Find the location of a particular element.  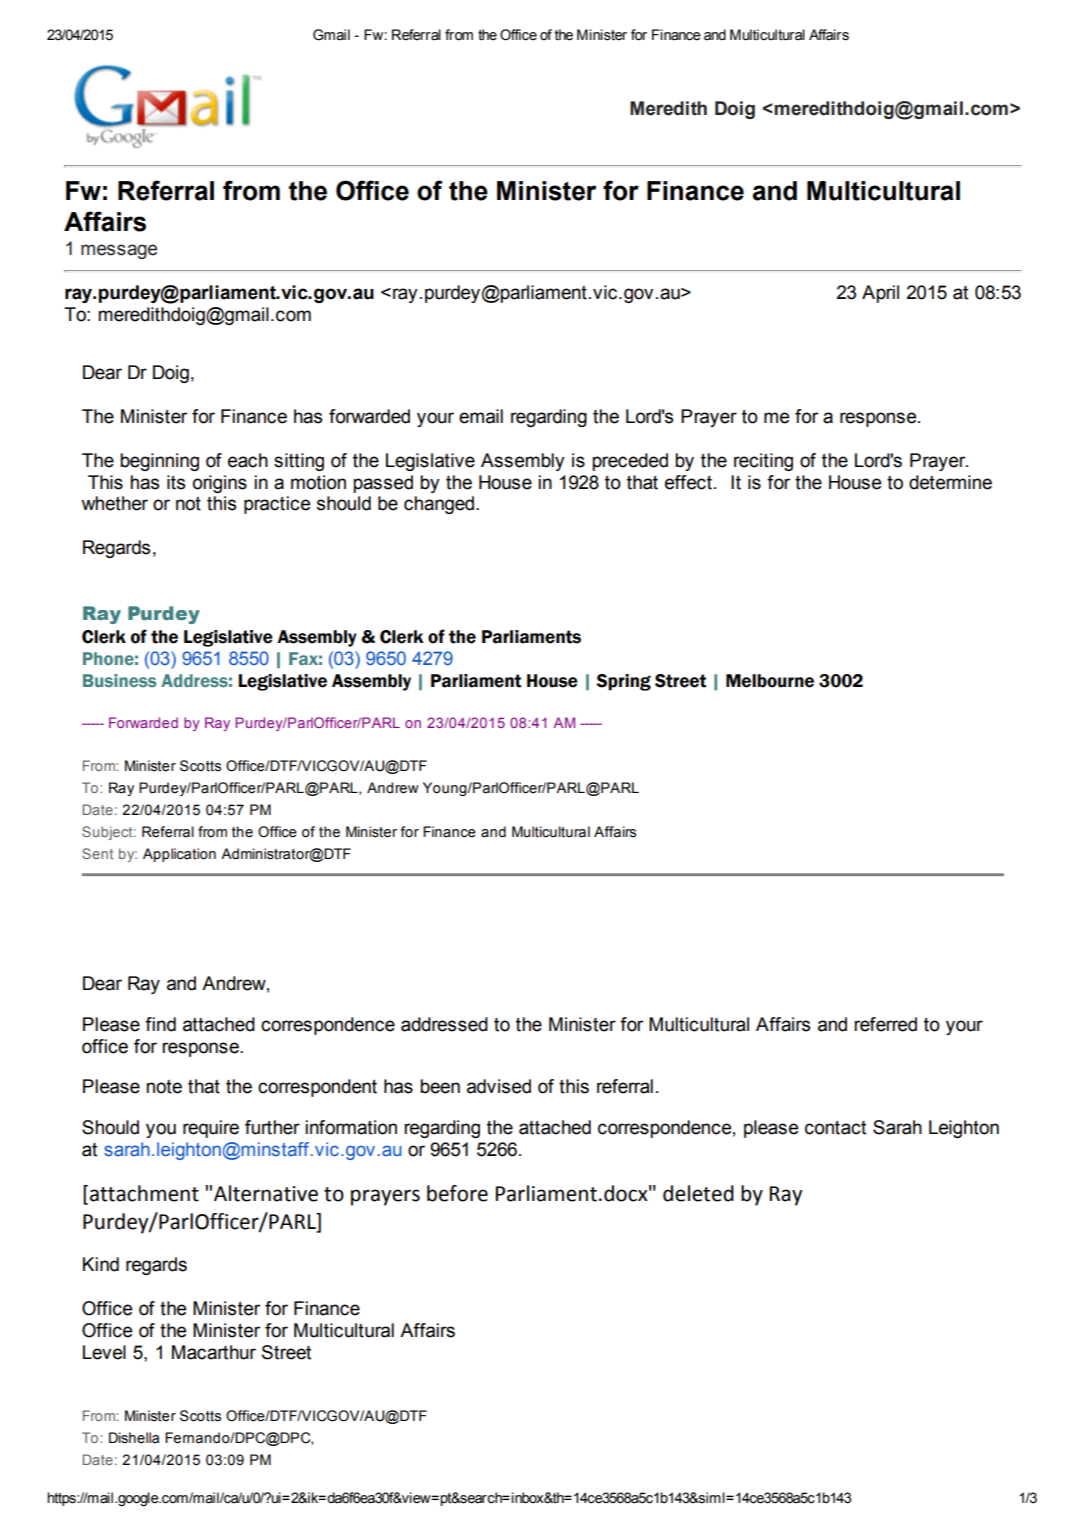

preceded is located at coordinates (630, 462).
